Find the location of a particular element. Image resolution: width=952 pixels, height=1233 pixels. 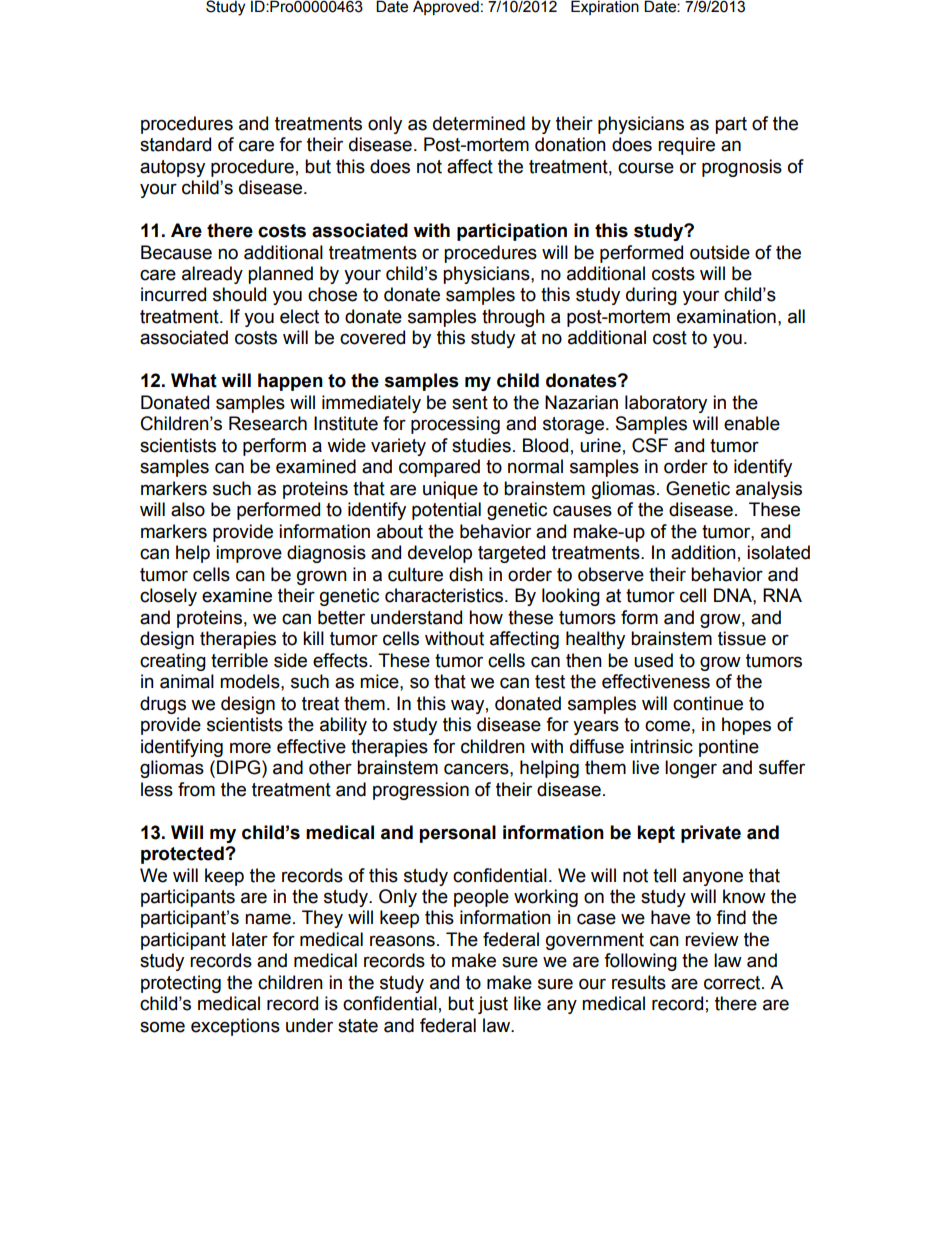

already is located at coordinates (212, 275).
